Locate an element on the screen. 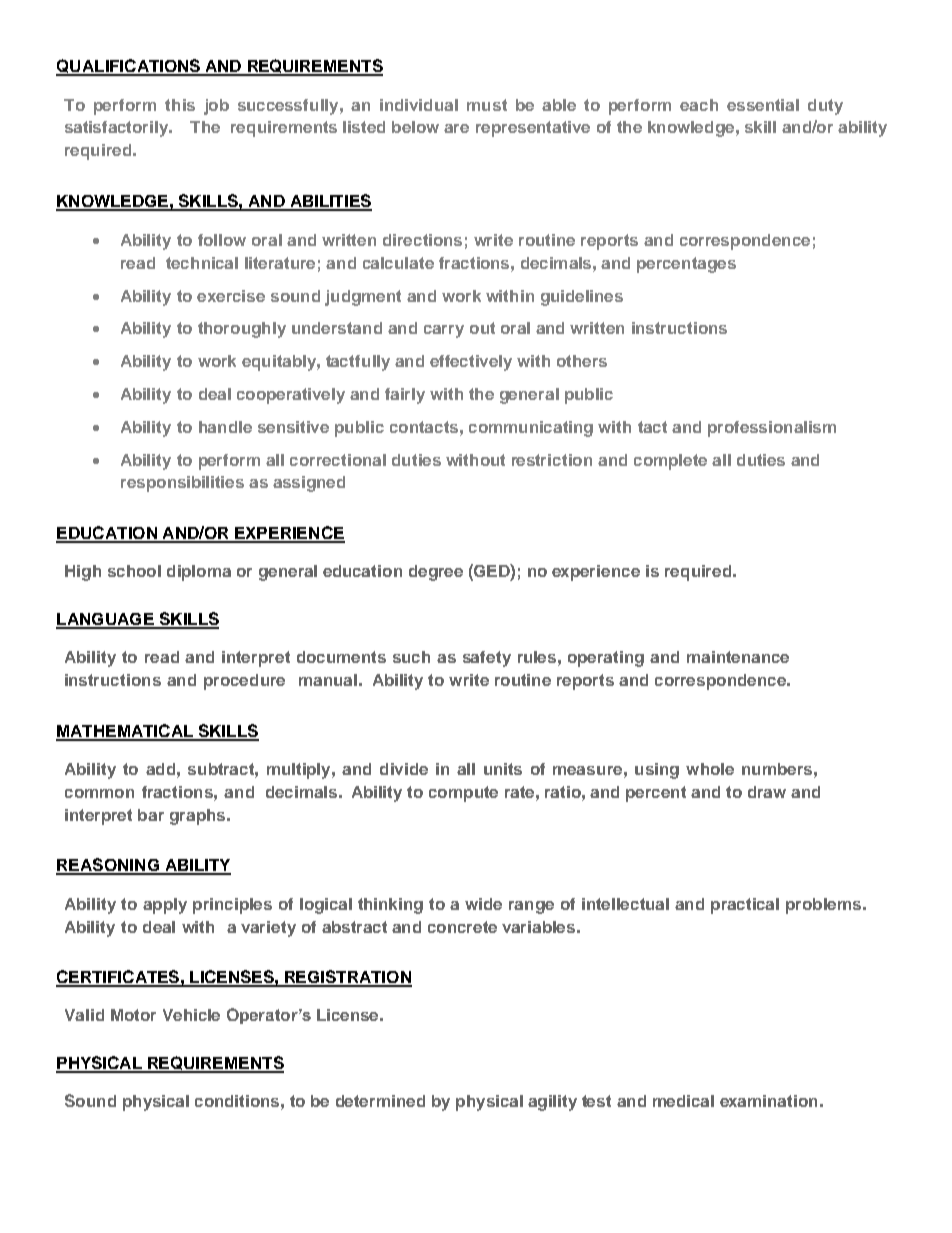 The width and height of the screenshot is (952, 1233). essential is located at coordinates (763, 105).
